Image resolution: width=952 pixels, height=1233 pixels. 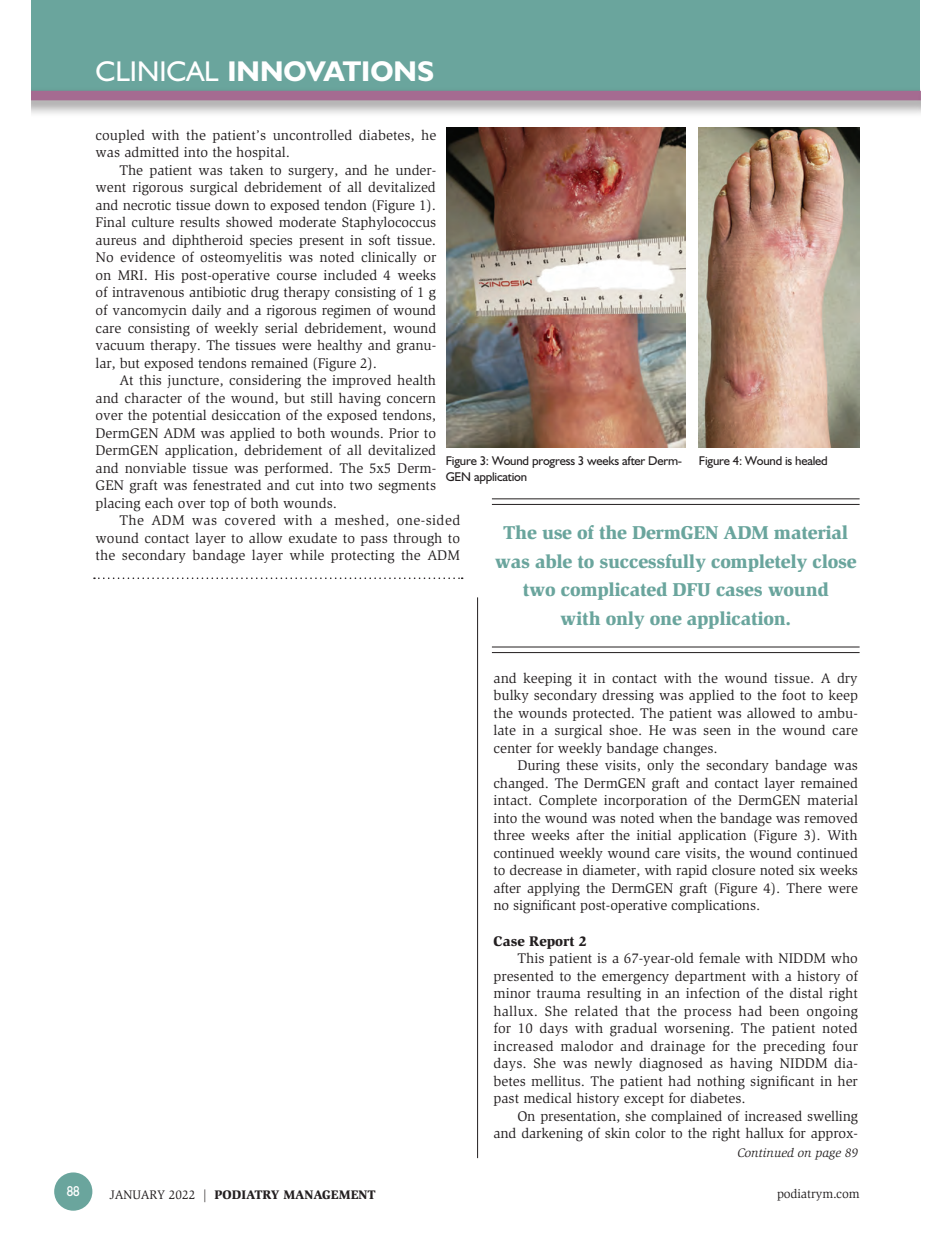 What do you see at coordinates (552, 1134) in the document?
I see `darkening` at bounding box center [552, 1134].
